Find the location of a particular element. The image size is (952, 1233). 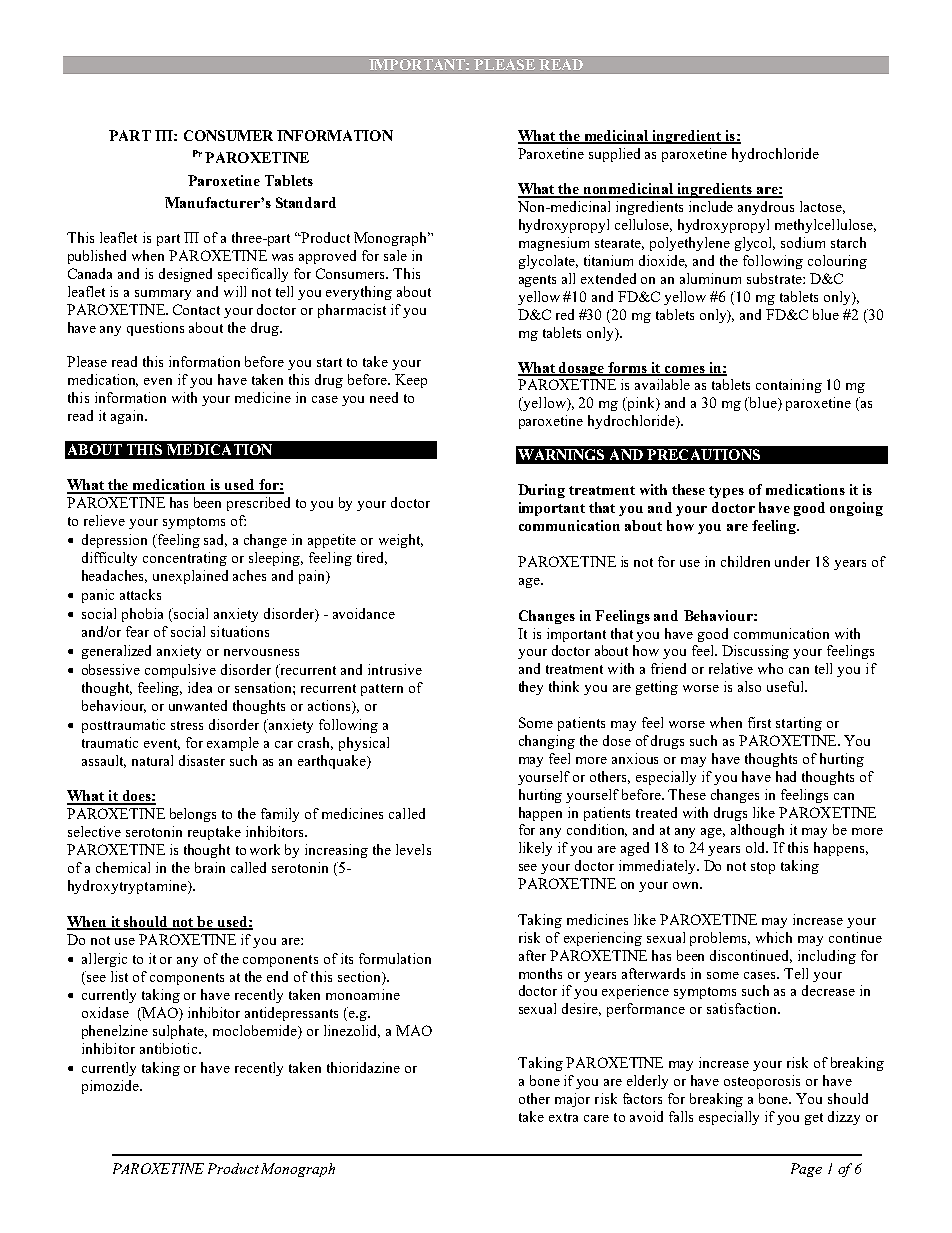

they is located at coordinates (531, 688).
